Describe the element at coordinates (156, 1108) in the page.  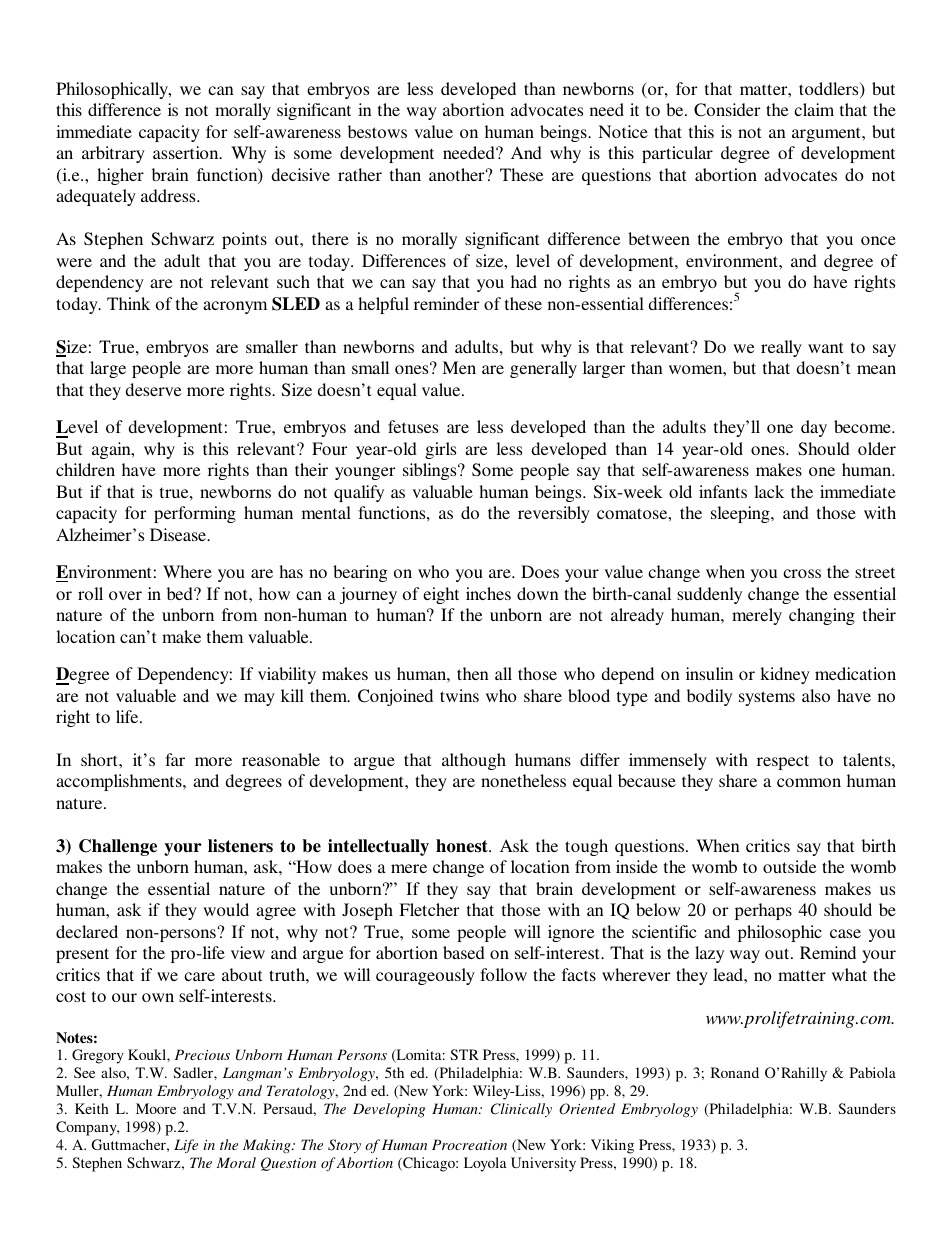
I see `Moore` at that location.
